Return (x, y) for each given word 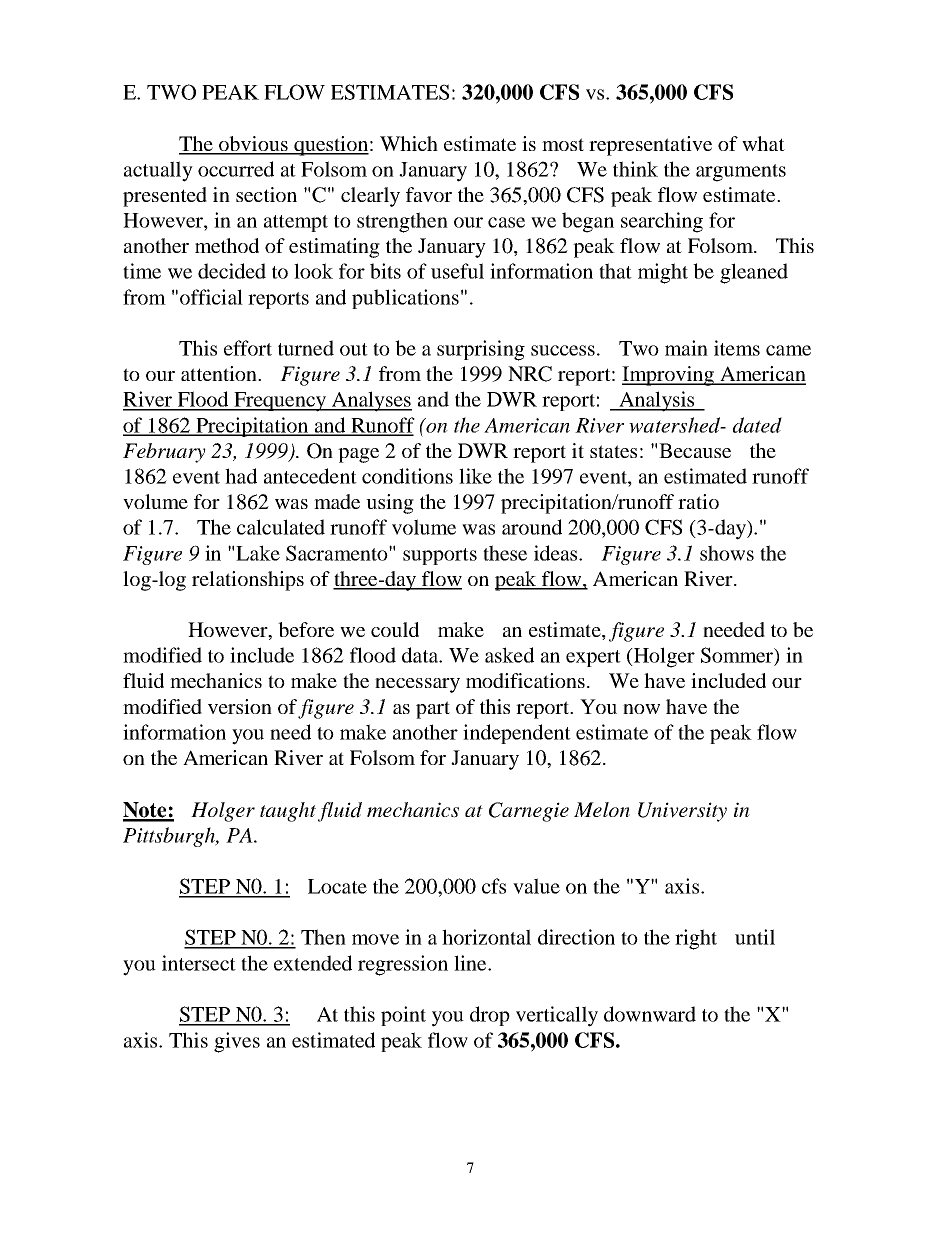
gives (237, 1042)
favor (429, 194)
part (433, 710)
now (641, 709)
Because (695, 450)
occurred (236, 169)
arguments (741, 173)
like (475, 476)
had (241, 476)
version (240, 706)
